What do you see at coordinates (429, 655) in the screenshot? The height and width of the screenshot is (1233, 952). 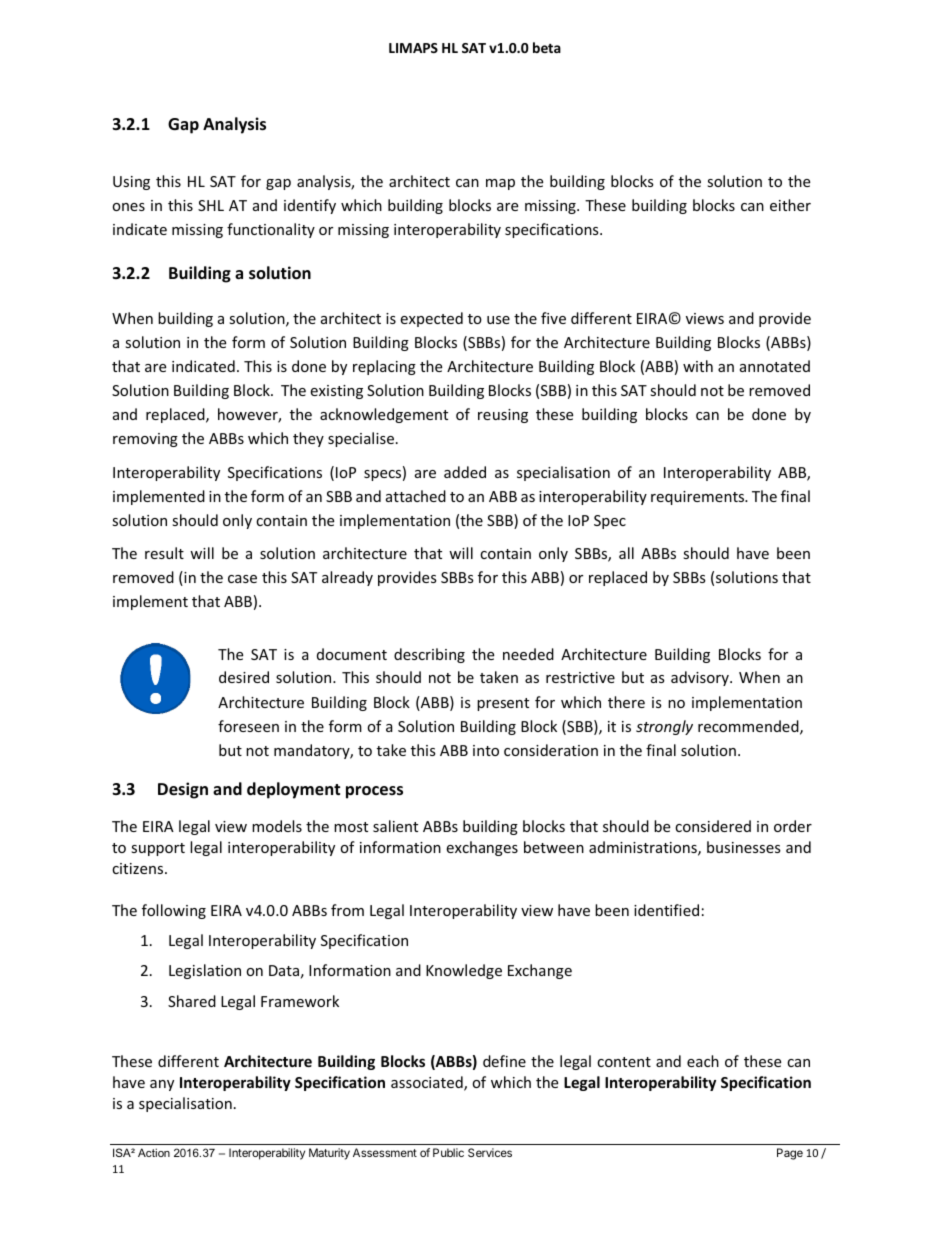 I see `describing` at bounding box center [429, 655].
